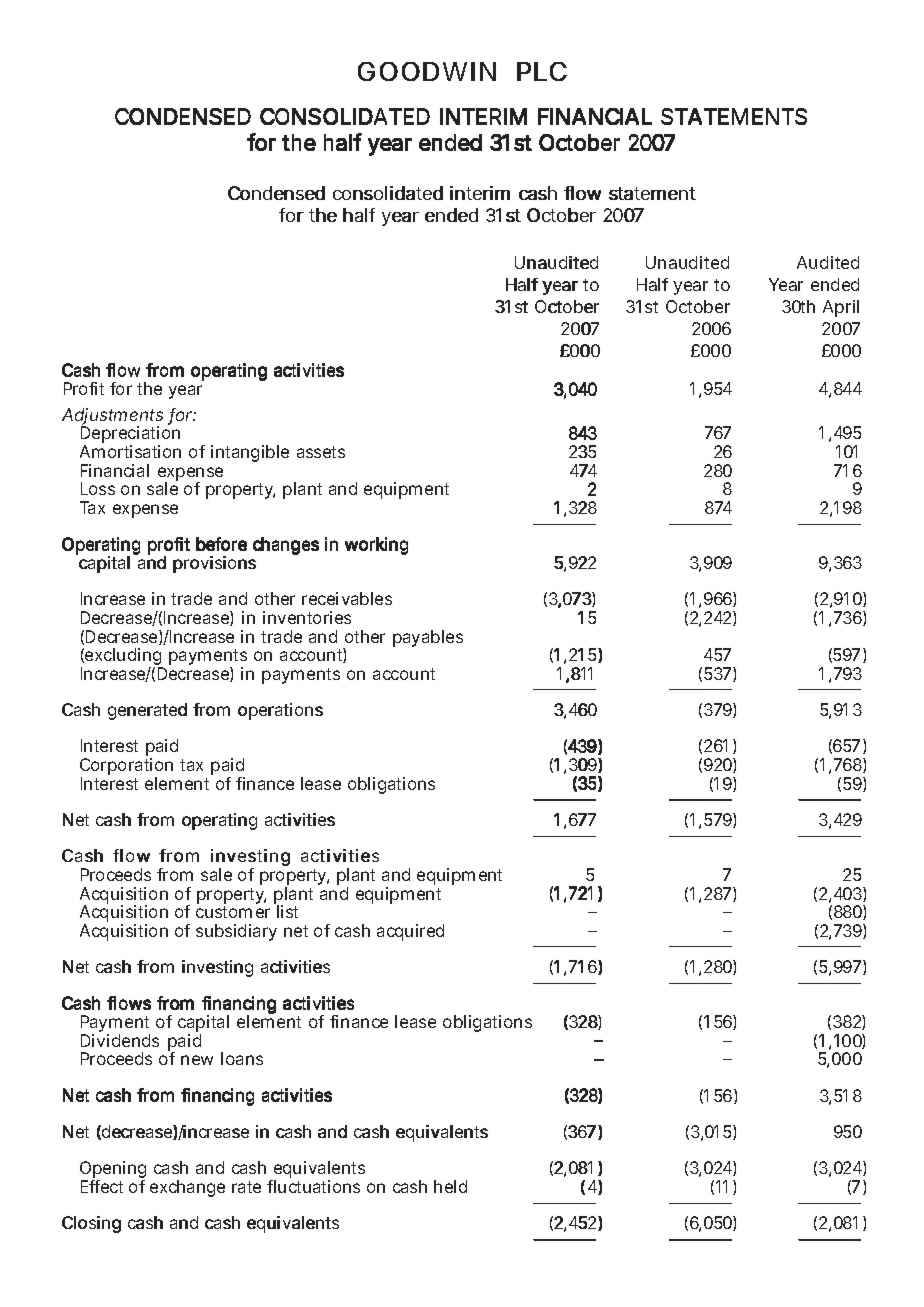 This image has height=1307, width=924. Describe the element at coordinates (126, 768) in the image. I see `Corporation` at that location.
